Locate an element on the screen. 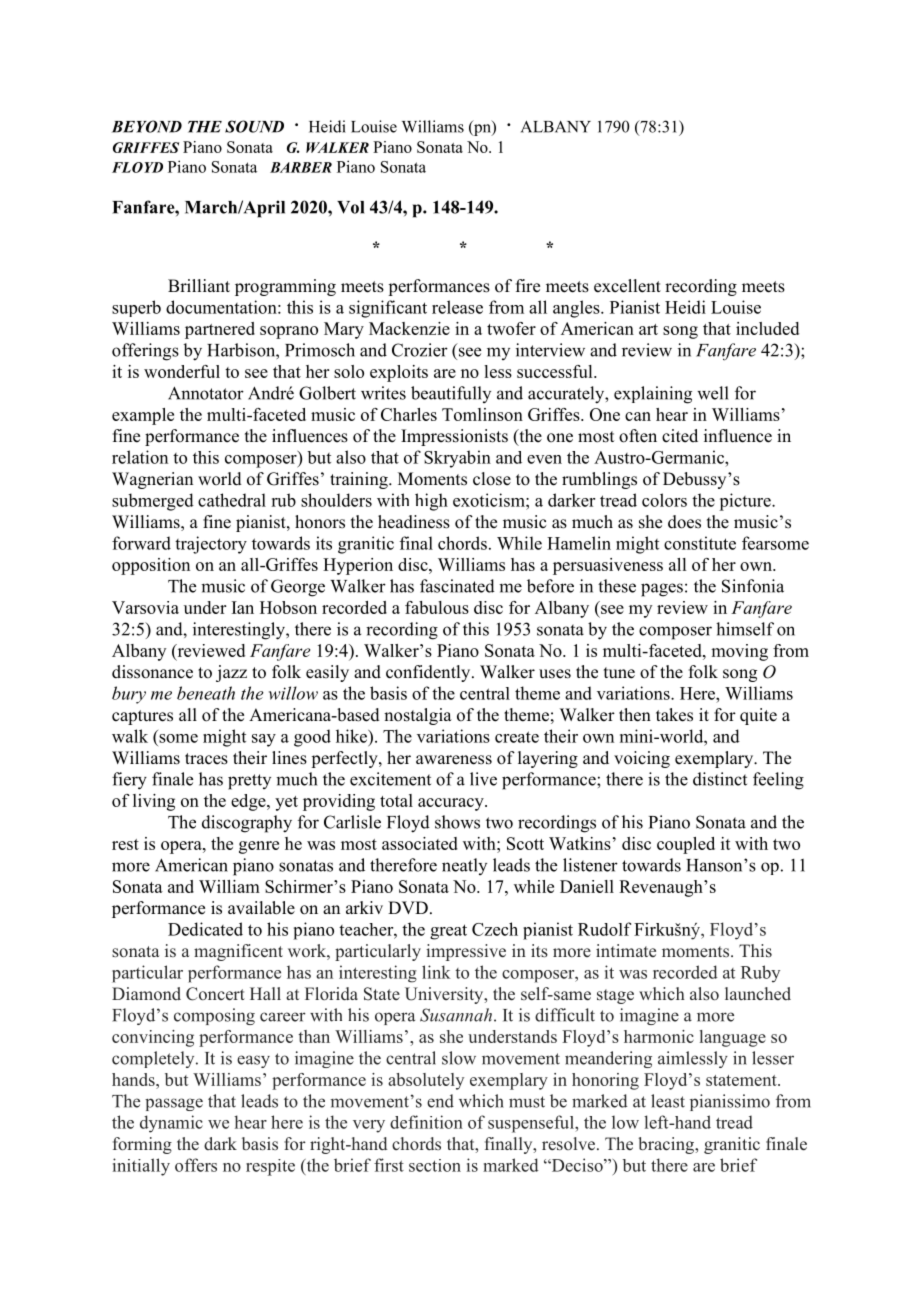 The image size is (924, 1309). distinct is located at coordinates (720, 779).
